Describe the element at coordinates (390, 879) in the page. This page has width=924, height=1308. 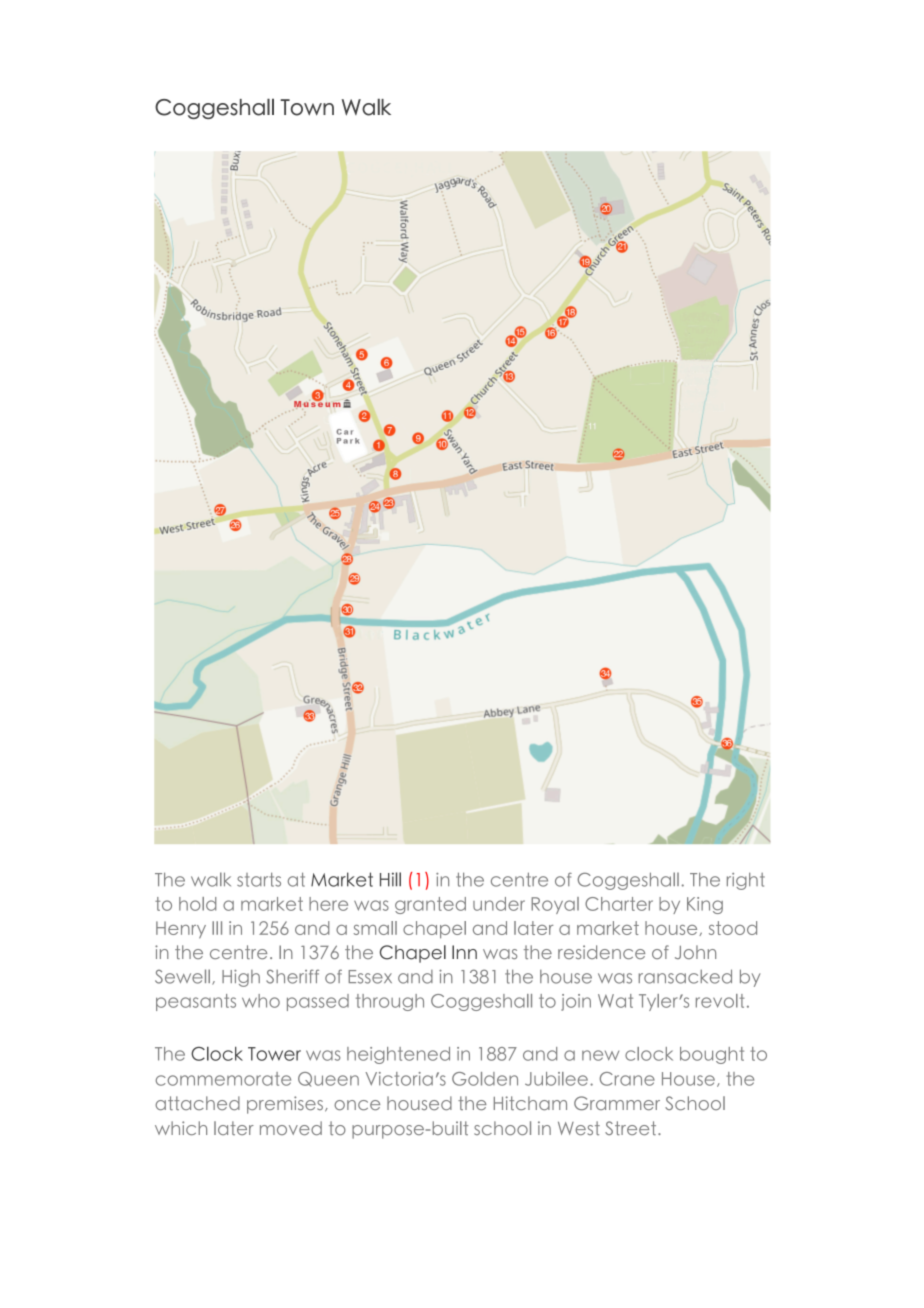
I see `Hill` at that location.
